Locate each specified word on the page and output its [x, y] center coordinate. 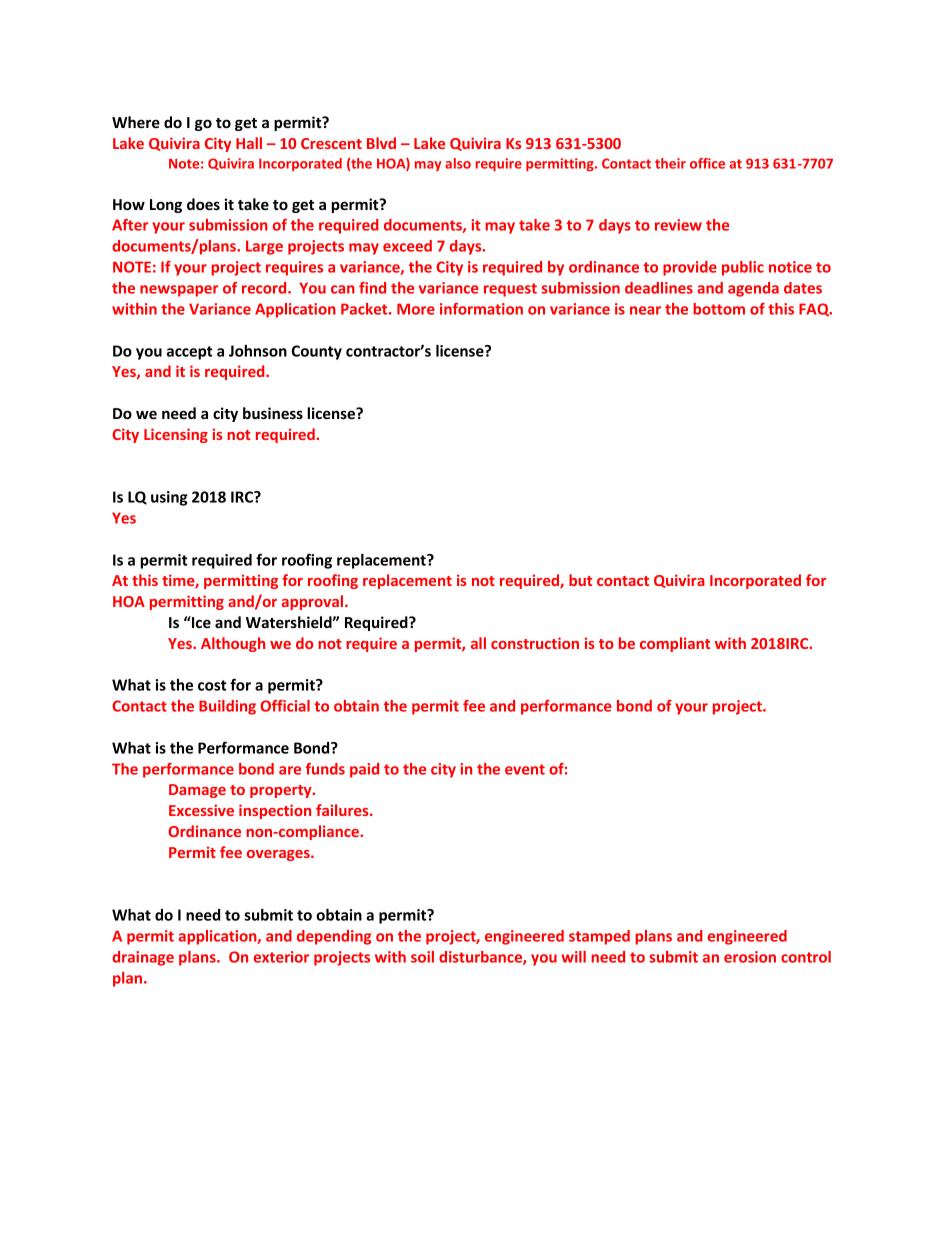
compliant [675, 644]
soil [422, 957]
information [481, 309]
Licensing [176, 435]
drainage [143, 958]
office [707, 163]
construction [535, 643]
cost [212, 685]
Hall [249, 143]
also [458, 163]
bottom [719, 309]
